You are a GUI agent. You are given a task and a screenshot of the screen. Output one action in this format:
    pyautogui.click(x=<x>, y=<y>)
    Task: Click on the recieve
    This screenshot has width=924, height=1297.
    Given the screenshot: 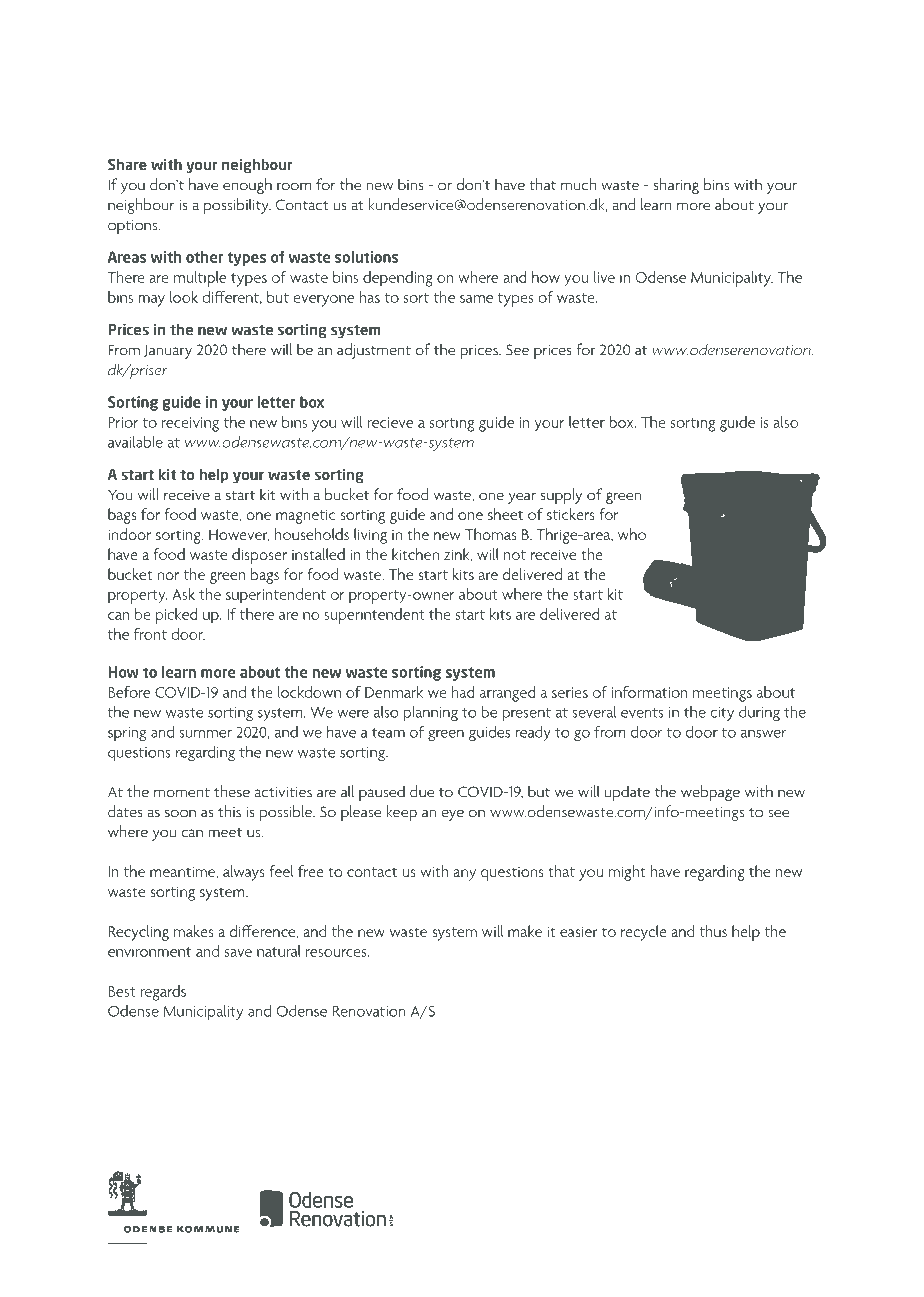 What is the action you would take?
    pyautogui.click(x=390, y=422)
